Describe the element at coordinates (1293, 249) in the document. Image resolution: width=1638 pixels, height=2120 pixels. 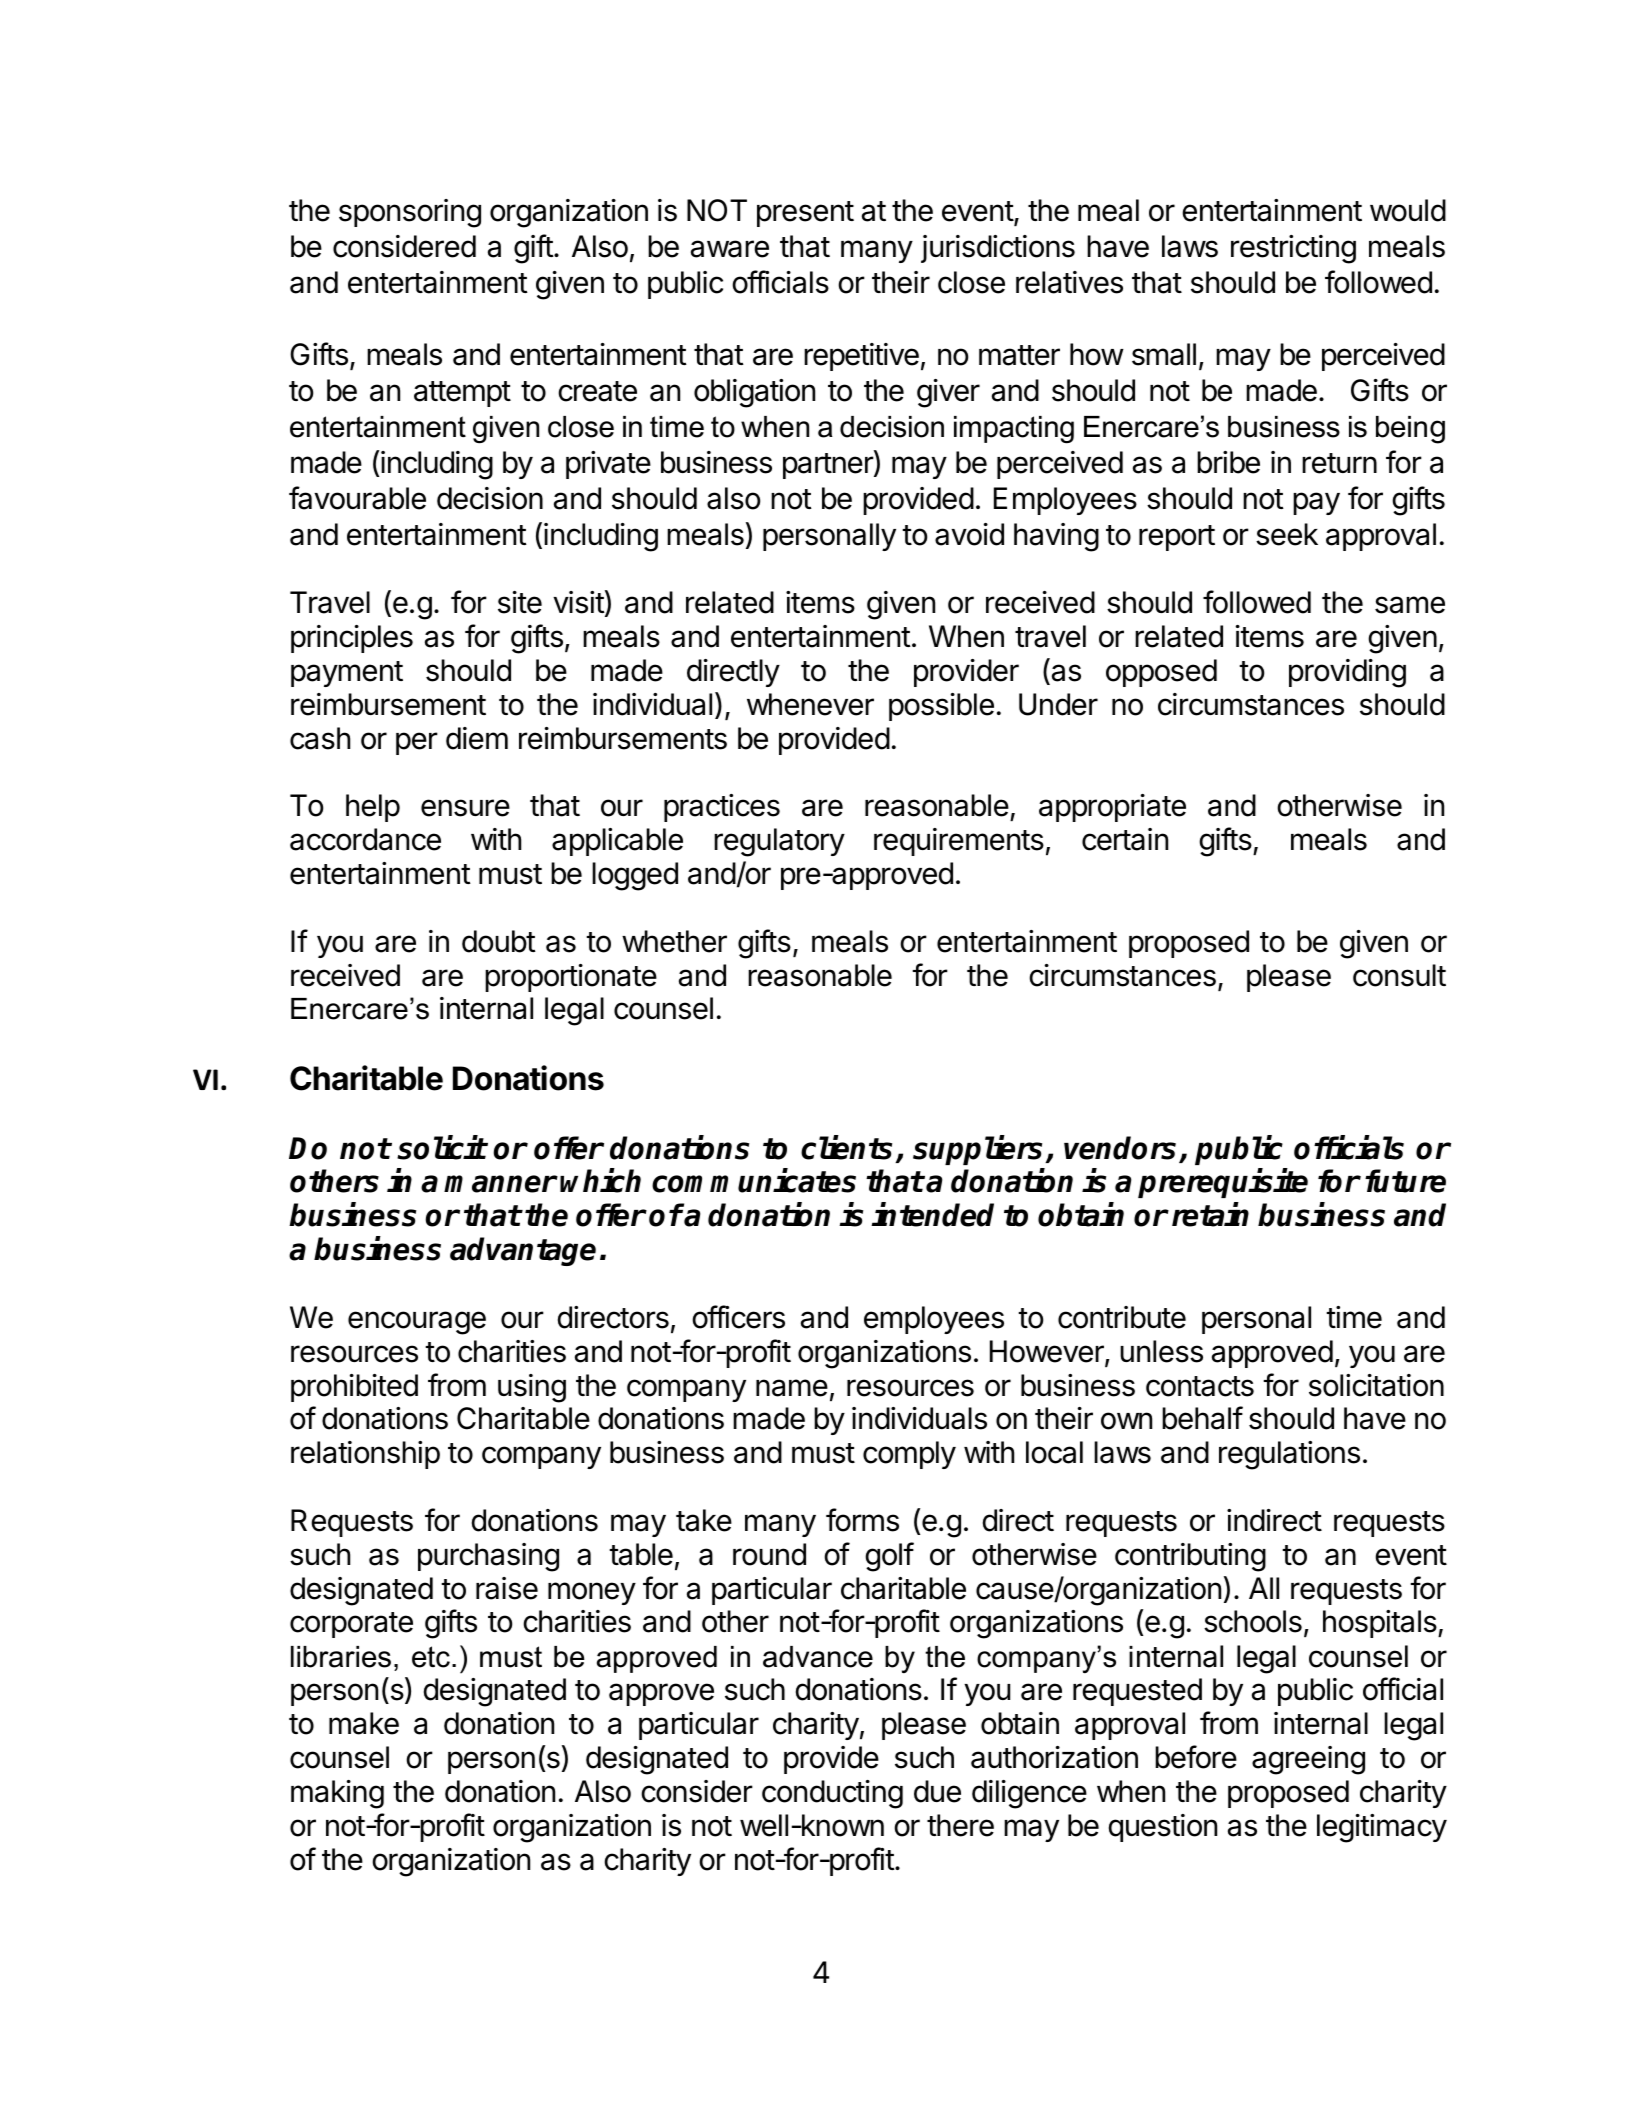
I see `restricting` at that location.
